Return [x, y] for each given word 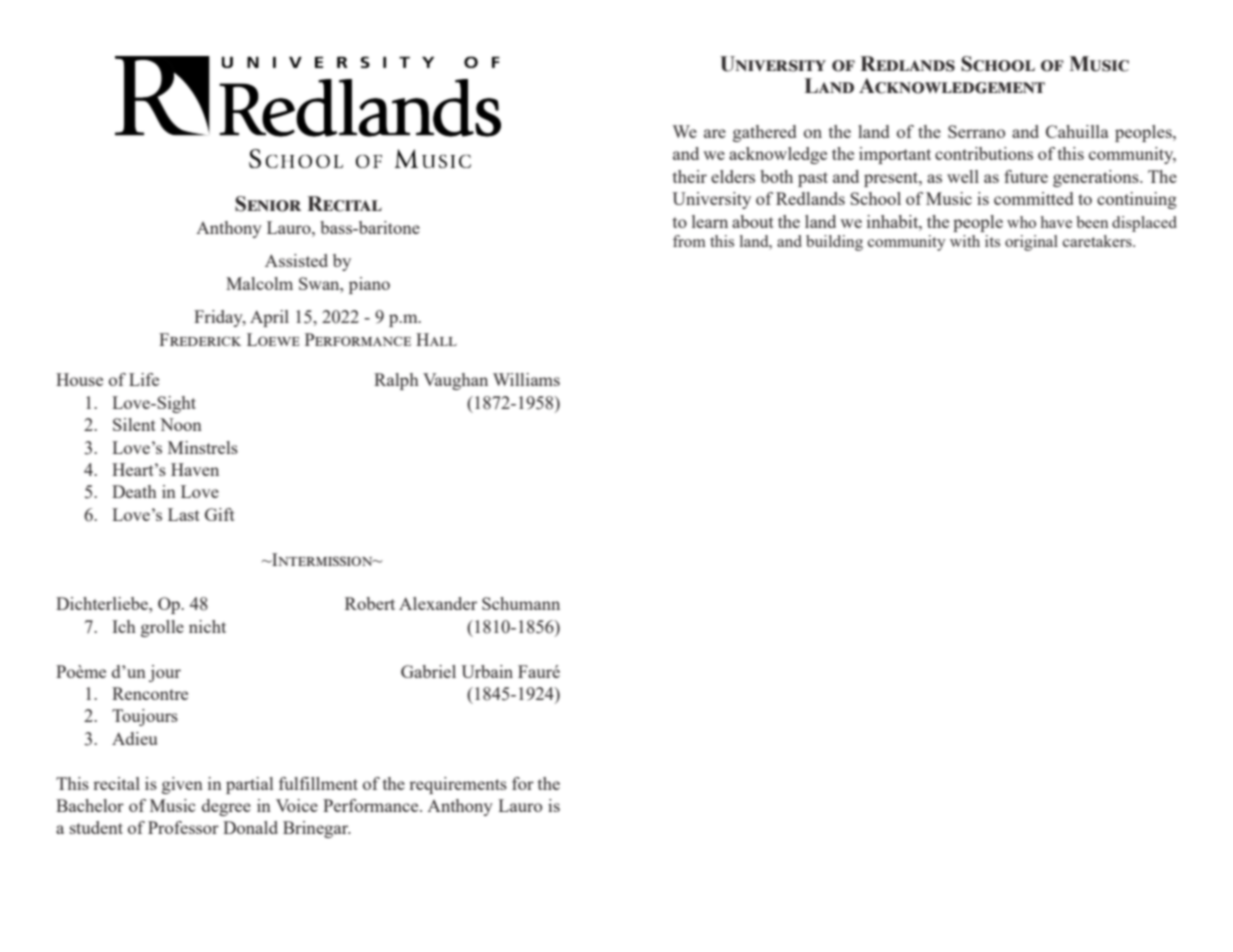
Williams [526, 379]
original [1031, 243]
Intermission [322, 559]
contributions [984, 153]
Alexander [438, 603]
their [690, 176]
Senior [268, 204]
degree [226, 807]
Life [144, 379]
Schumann [521, 603]
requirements [458, 785]
